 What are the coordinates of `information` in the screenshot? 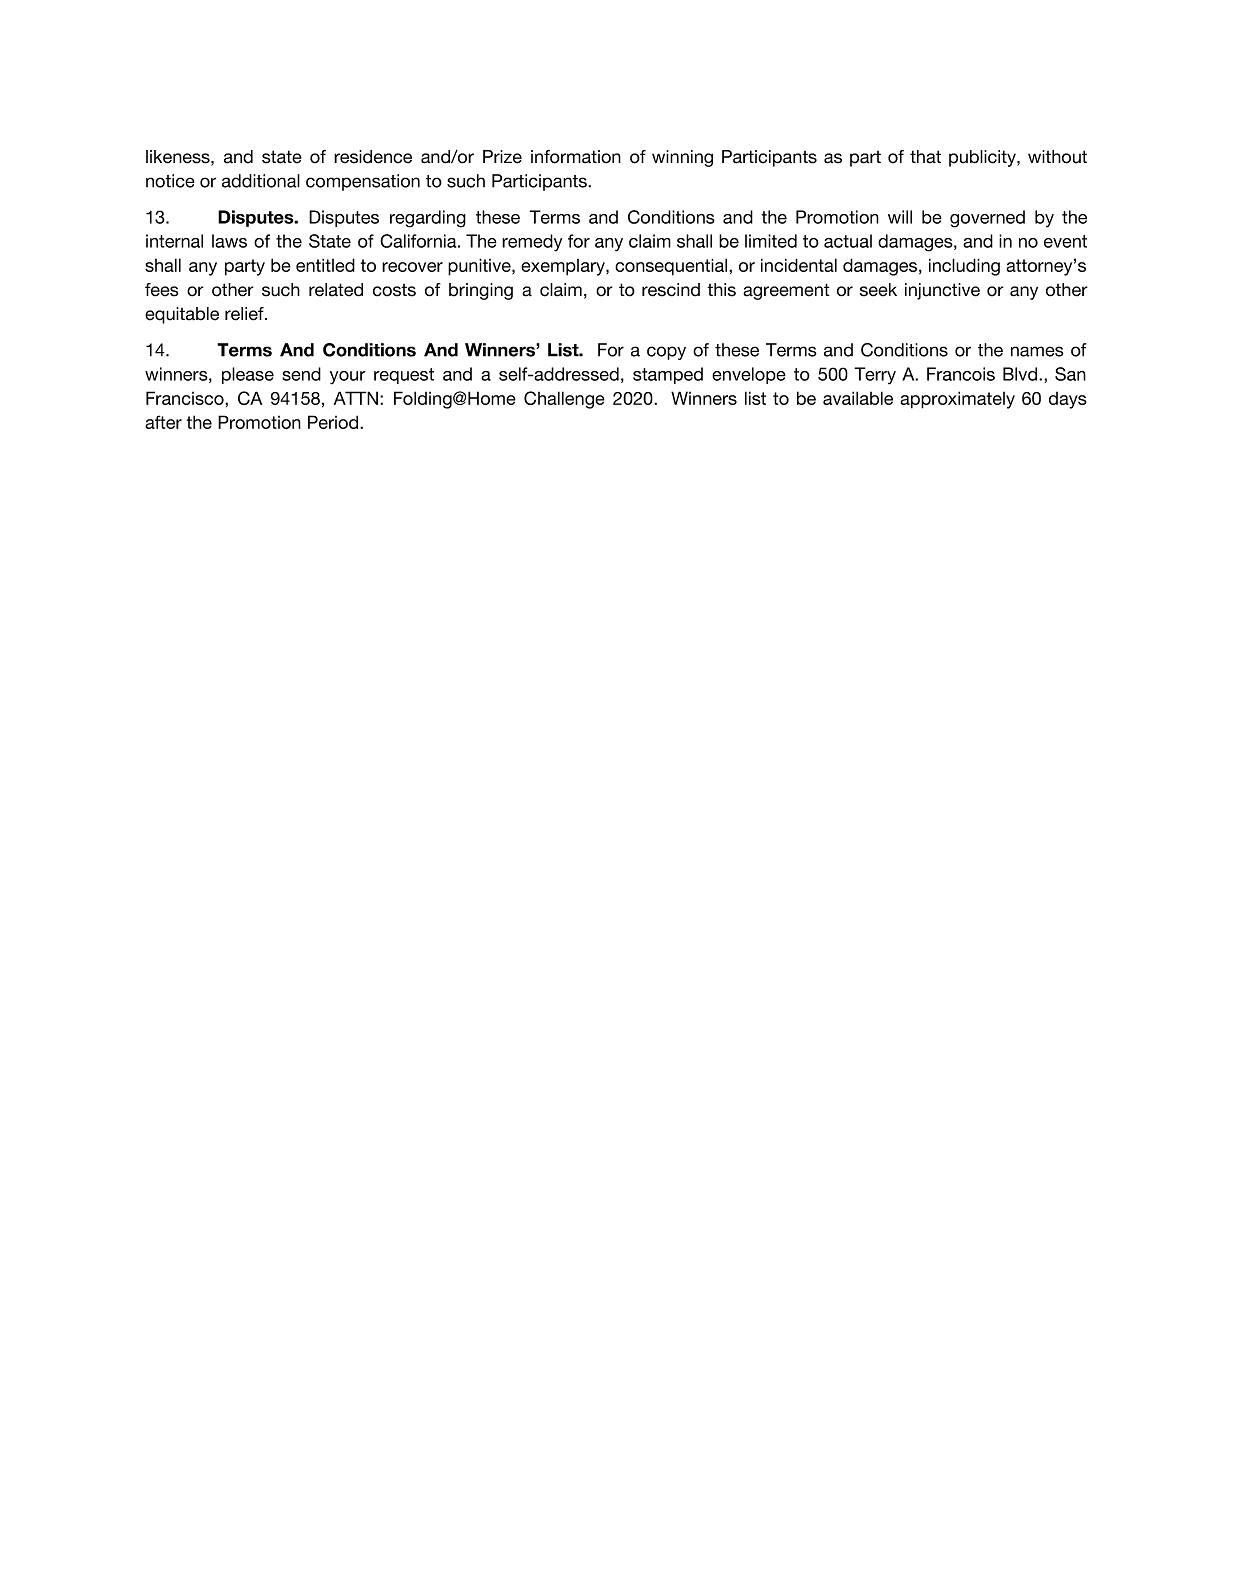 It's located at (576, 157).
